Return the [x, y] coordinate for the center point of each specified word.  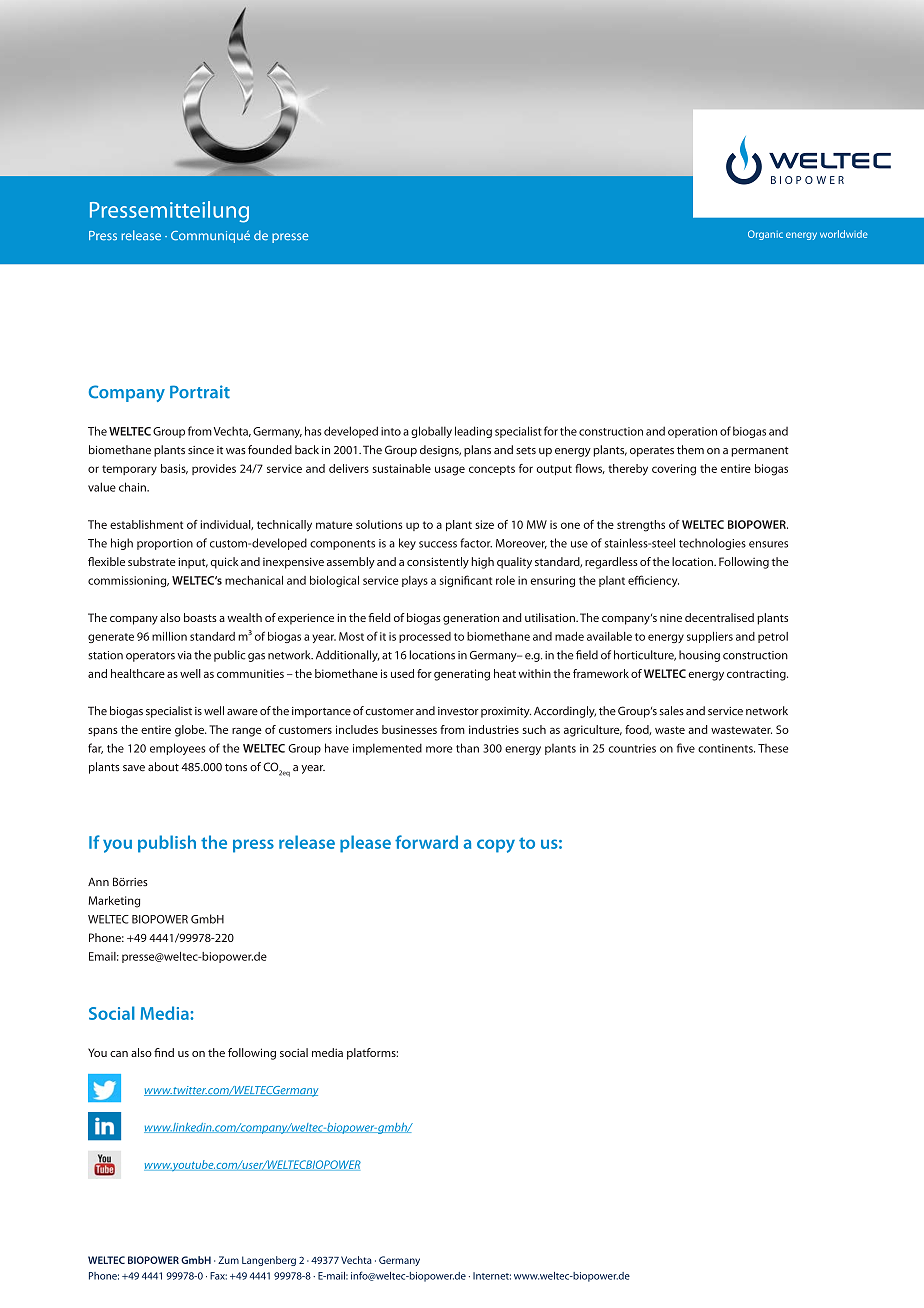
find [164, 1052]
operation [692, 432]
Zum [228, 1260]
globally [431, 432]
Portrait [200, 392]
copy [496, 846]
